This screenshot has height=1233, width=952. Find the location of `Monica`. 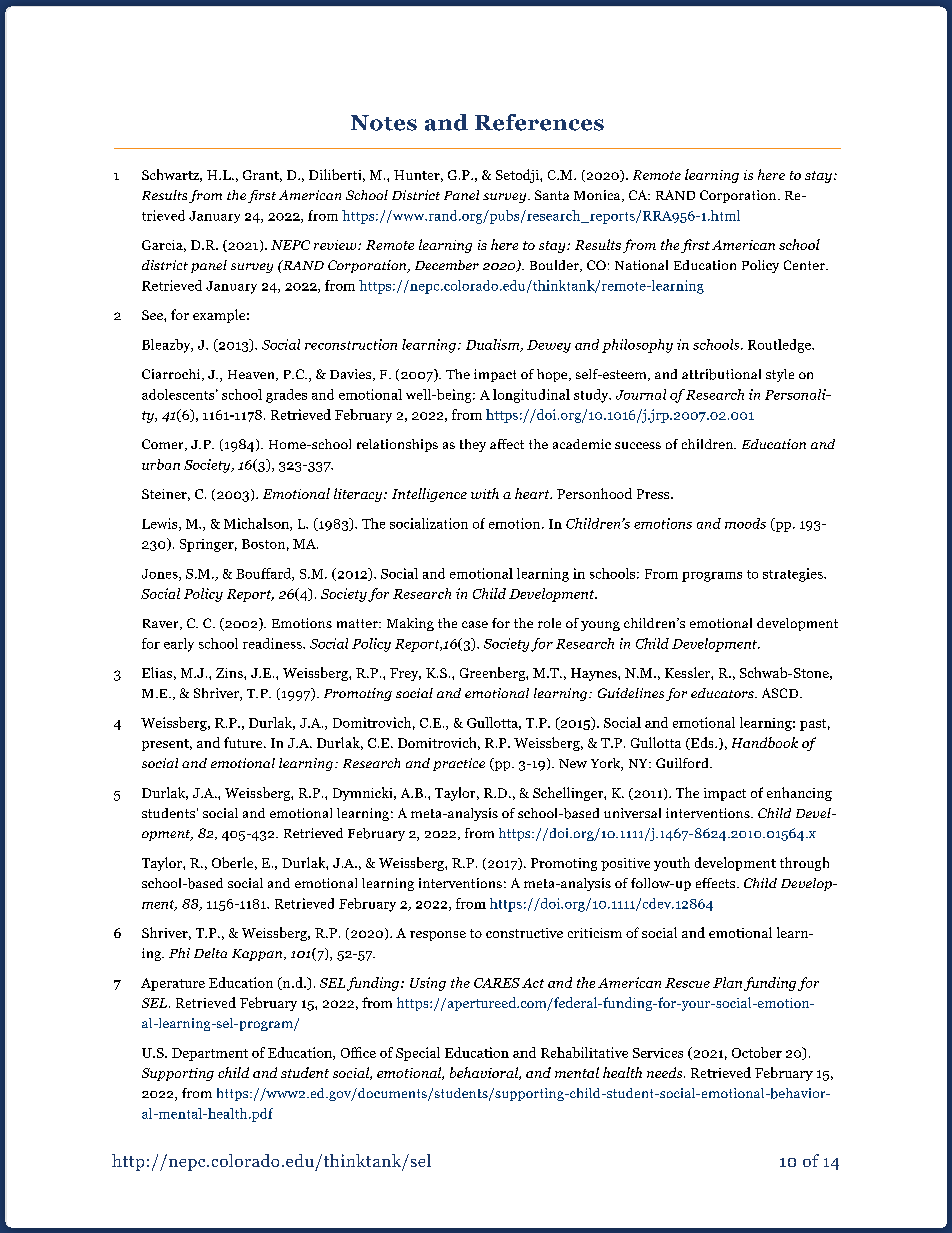

Monica is located at coordinates (598, 196).
